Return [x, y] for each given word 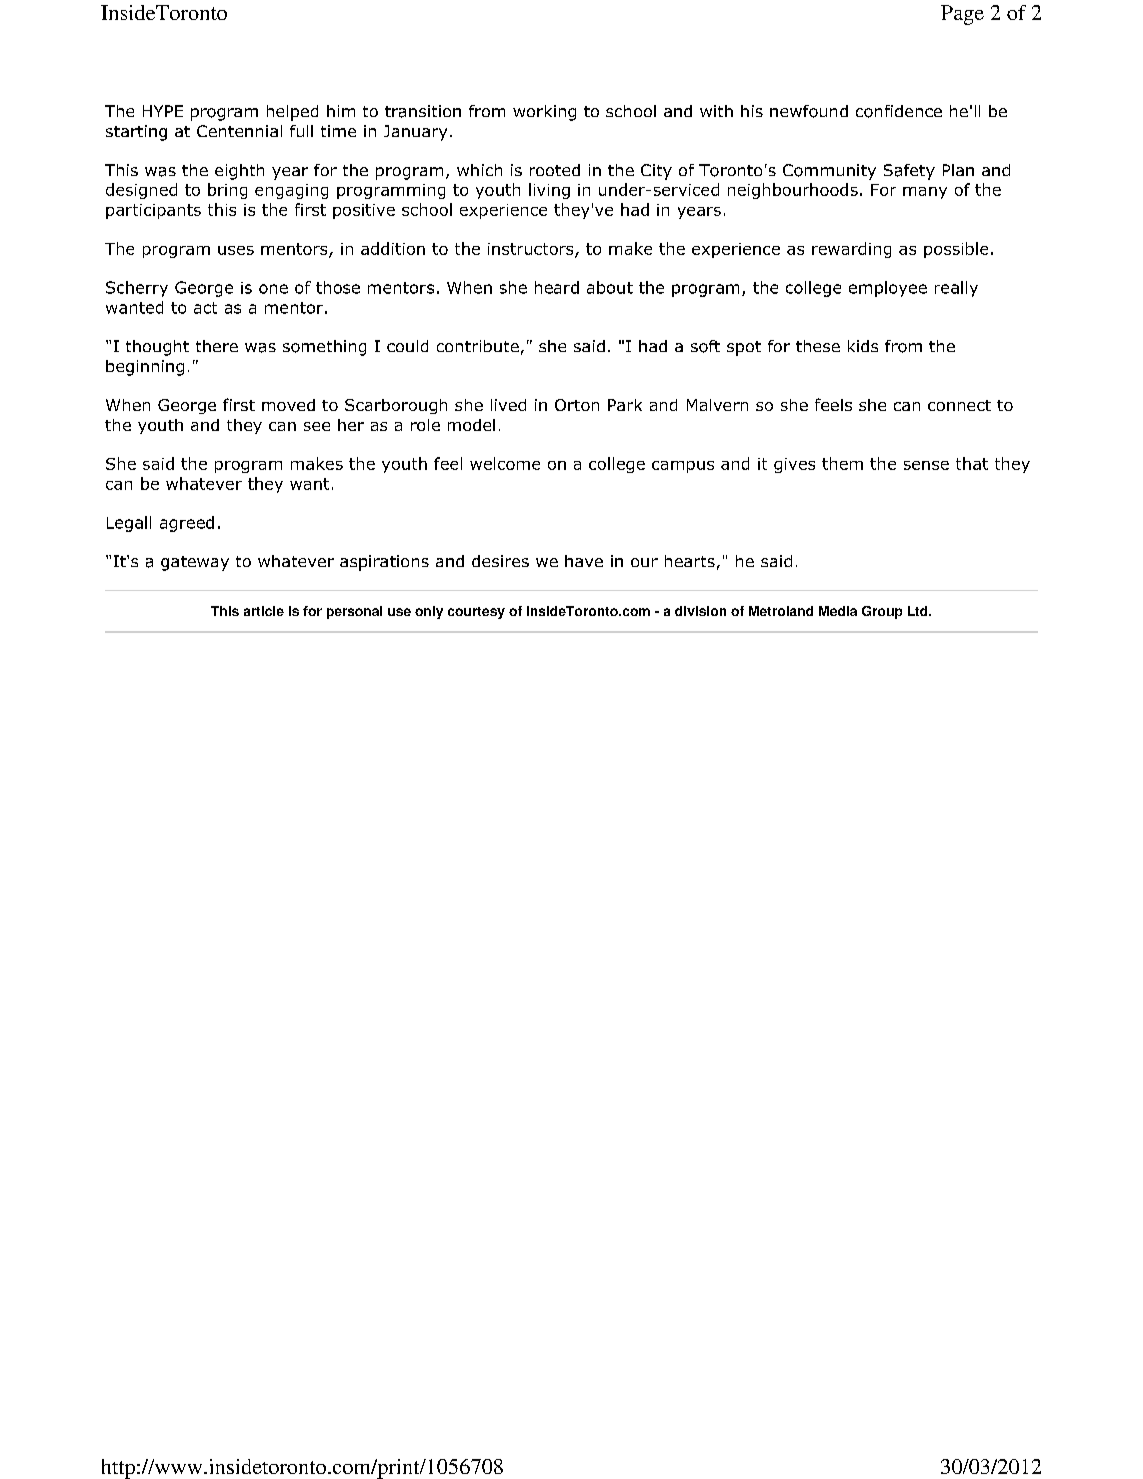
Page [962, 15]
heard [557, 287]
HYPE [163, 111]
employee [888, 289]
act [205, 308]
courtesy [476, 613]
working [544, 113]
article [264, 611]
